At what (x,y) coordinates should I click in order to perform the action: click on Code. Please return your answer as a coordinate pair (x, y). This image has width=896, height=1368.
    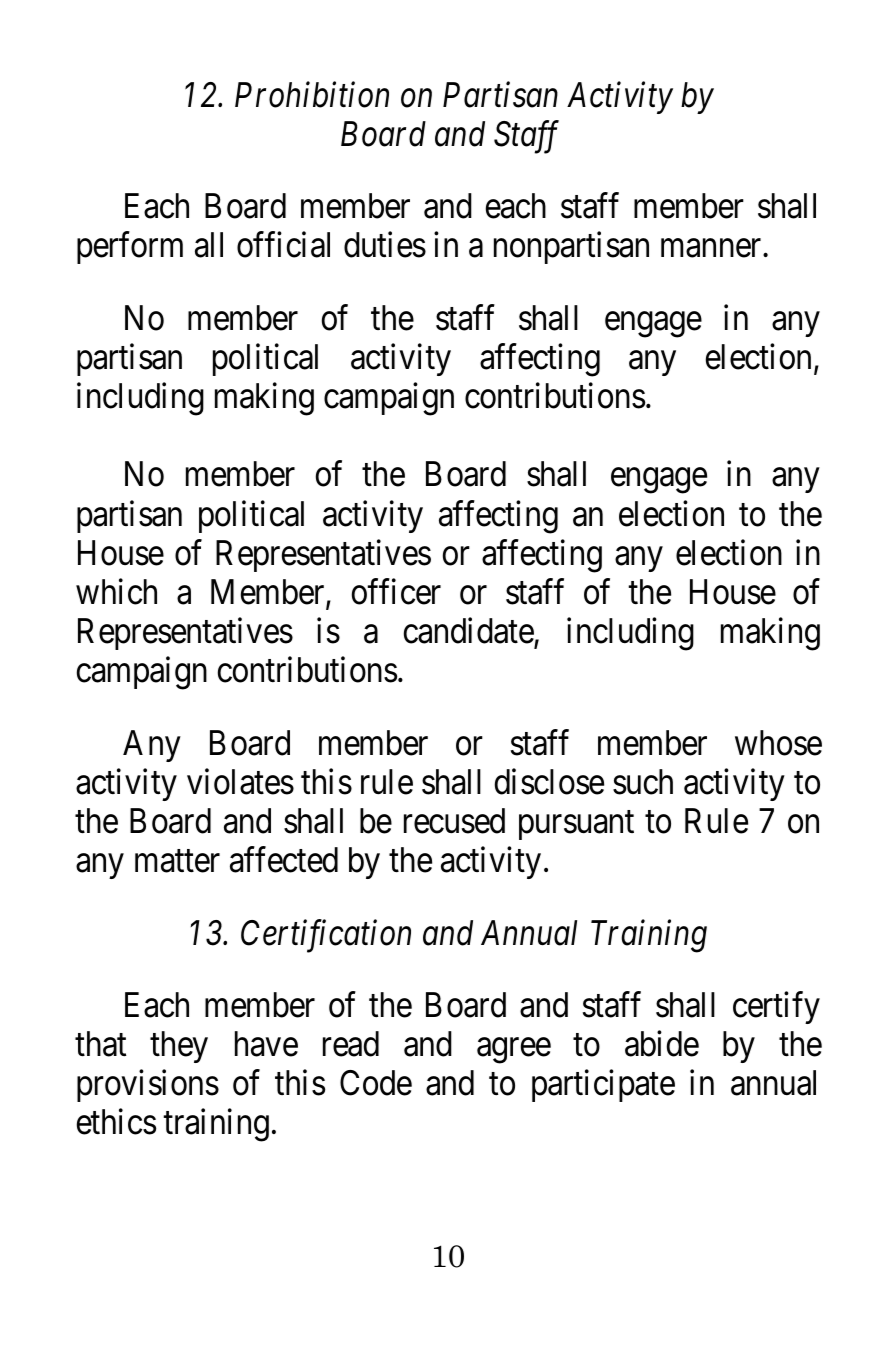
    Looking at the image, I should click on (376, 1083).
